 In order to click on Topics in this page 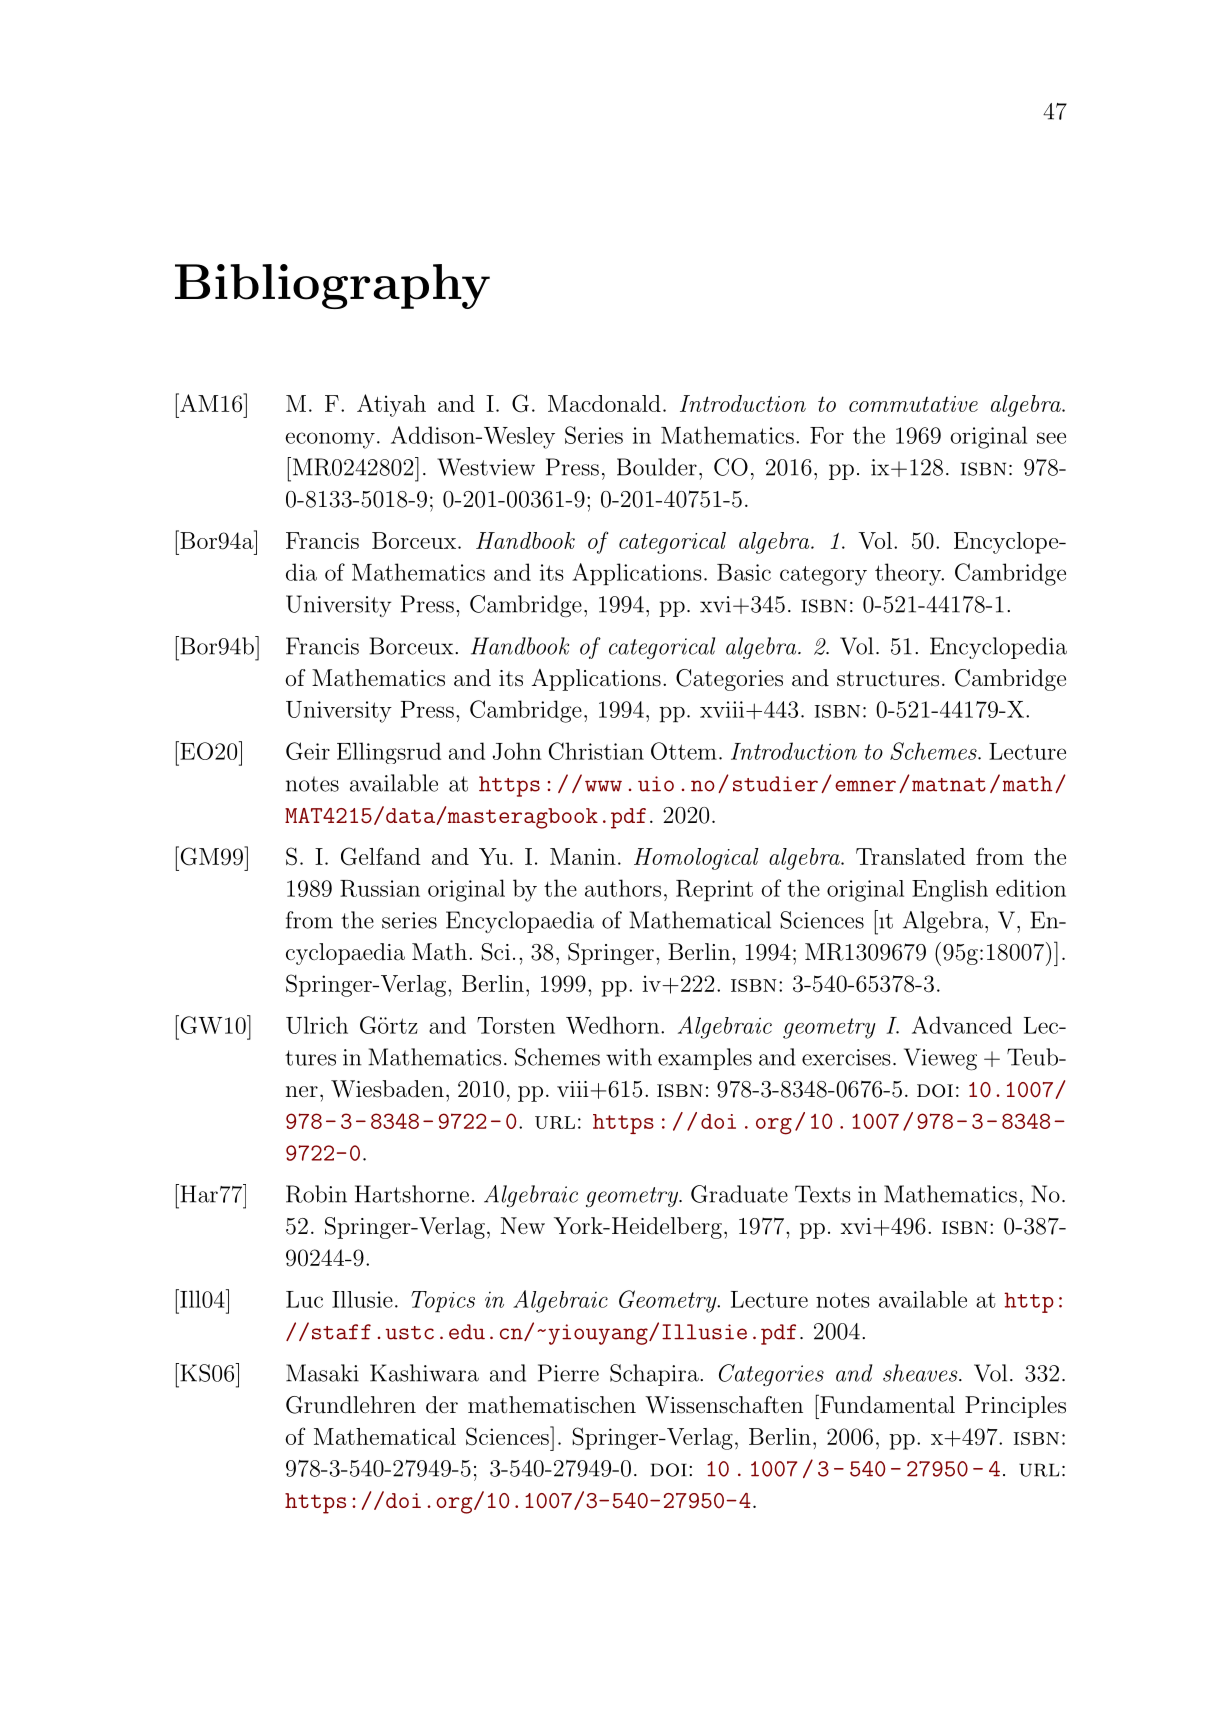, I will do `click(443, 1302)`.
